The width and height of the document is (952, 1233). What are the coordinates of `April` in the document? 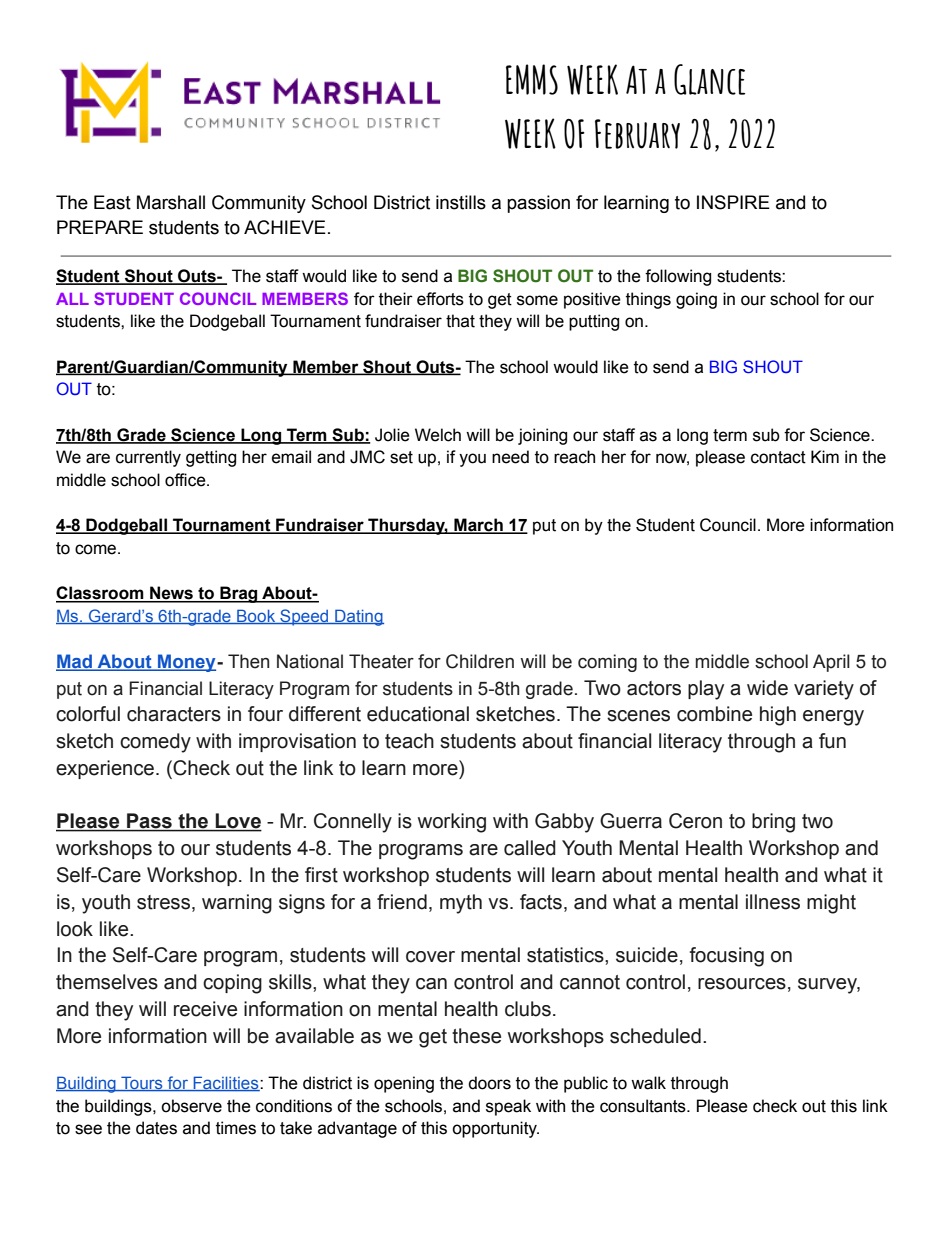 It's located at (831, 663).
